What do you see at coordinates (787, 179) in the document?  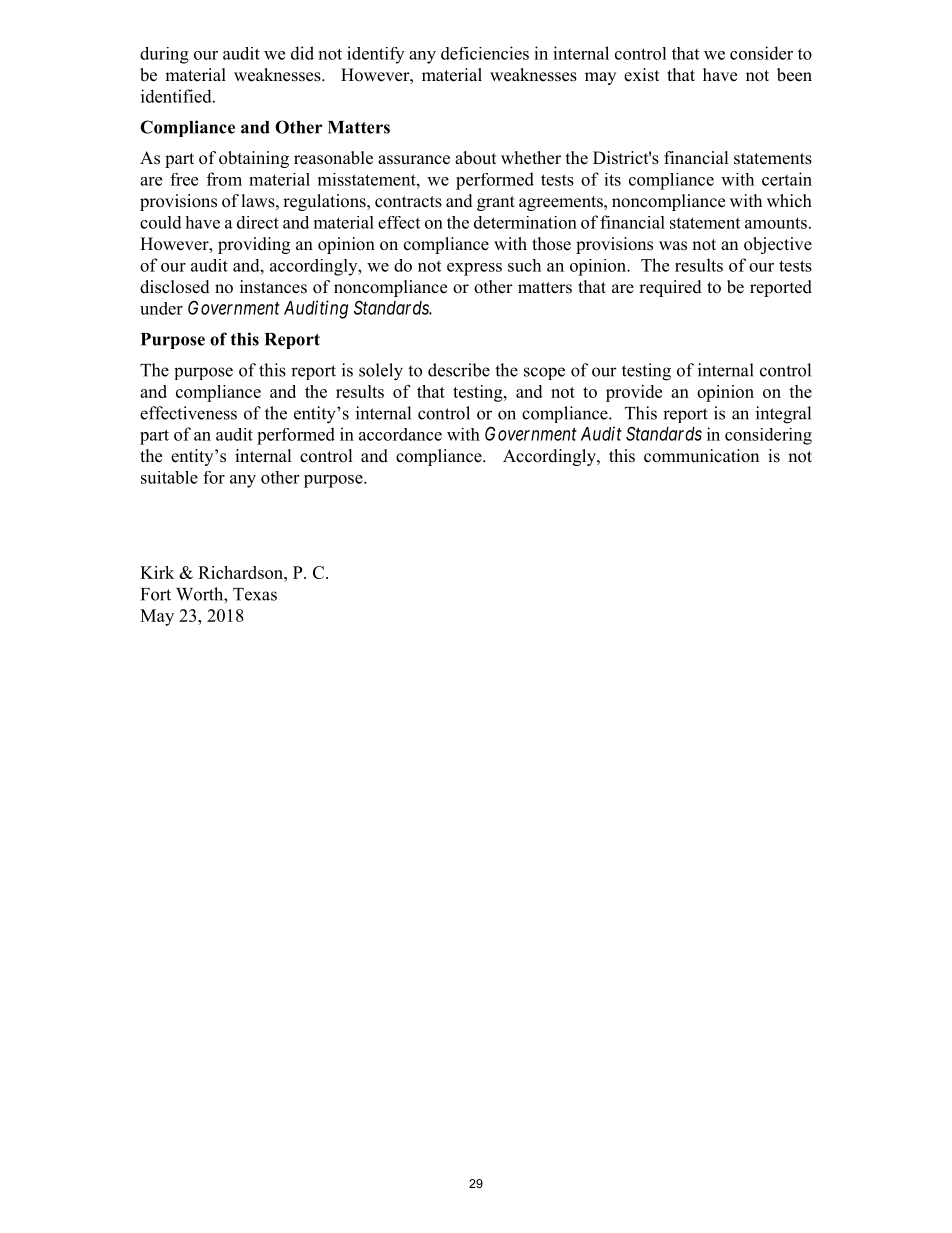 I see `certain` at bounding box center [787, 179].
